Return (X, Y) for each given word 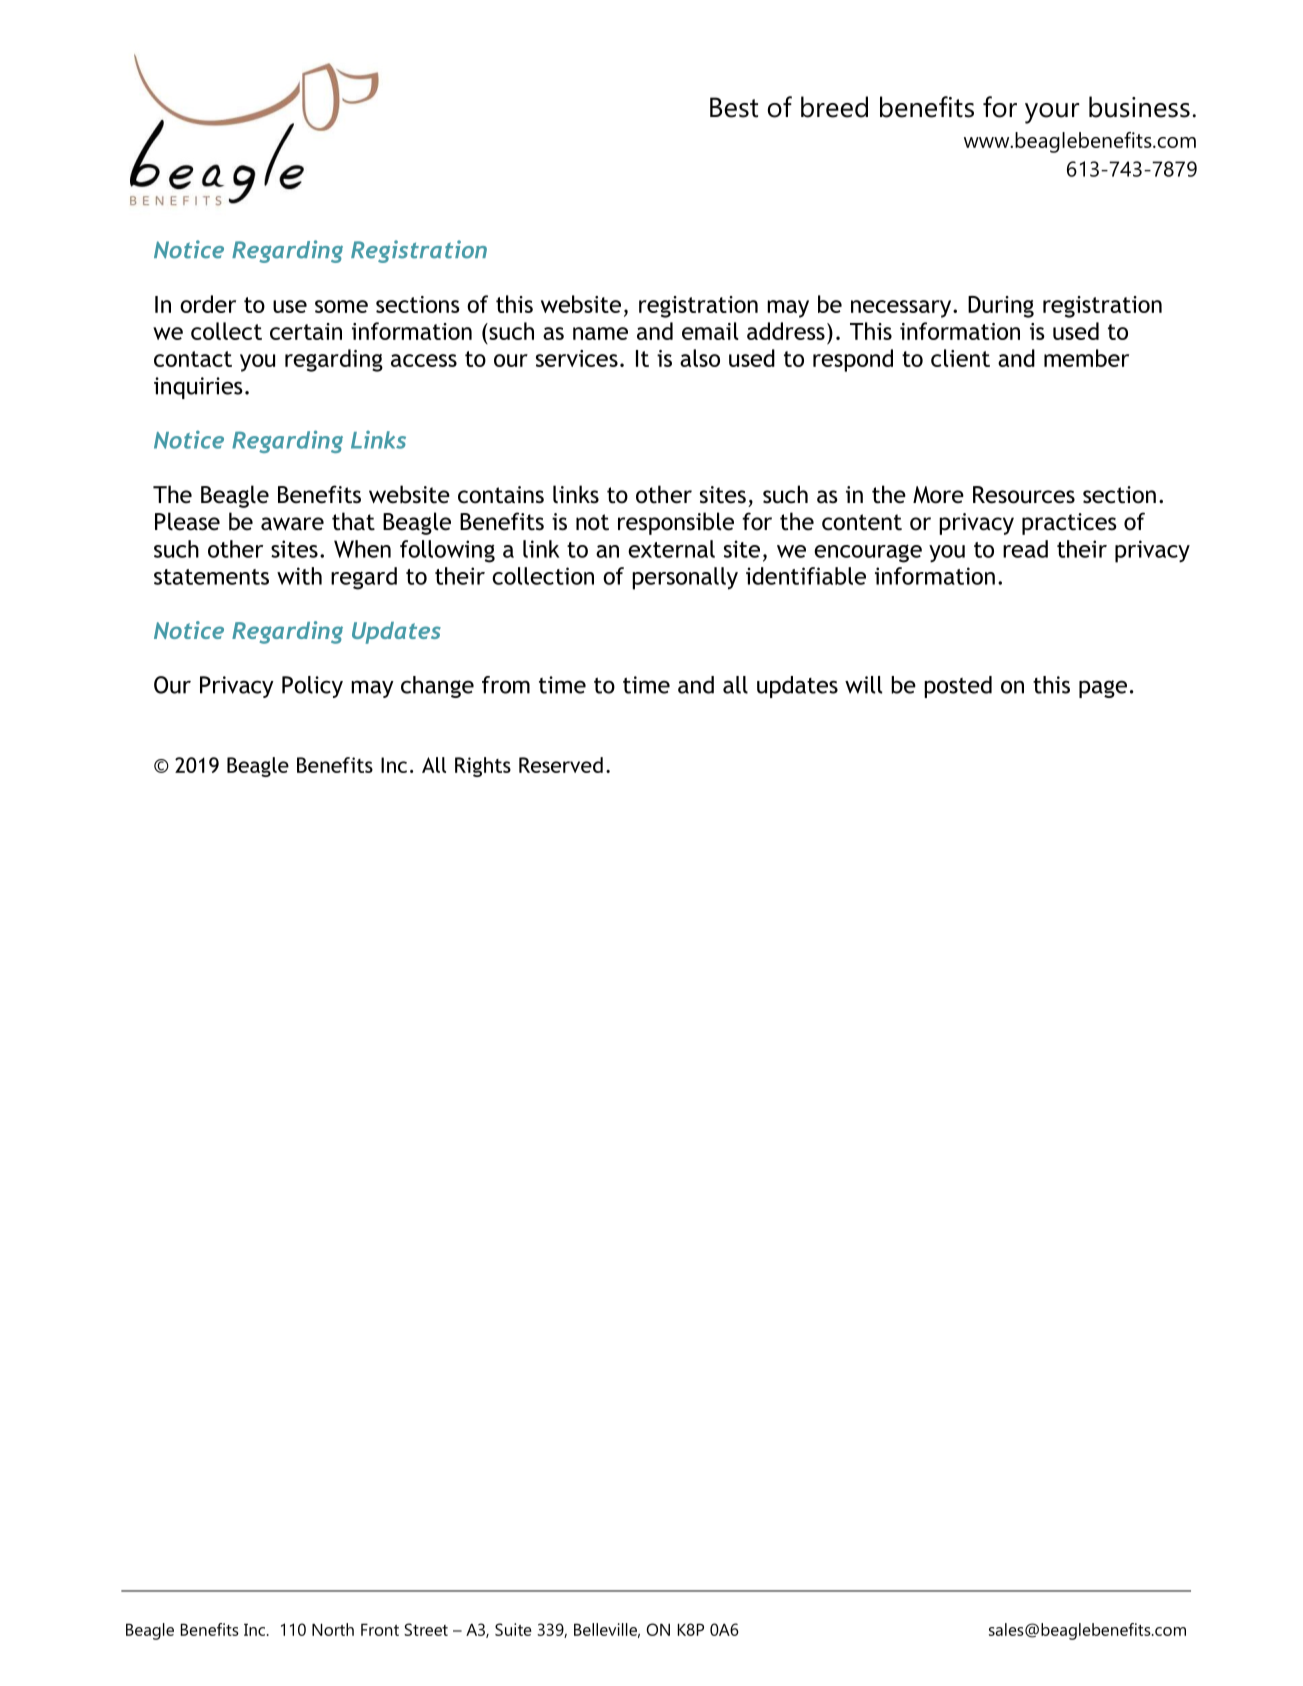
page (1103, 689)
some (341, 306)
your (1052, 113)
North (333, 1629)
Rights (483, 767)
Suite (513, 1629)
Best (734, 107)
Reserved (561, 765)
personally (685, 578)
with (299, 576)
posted (958, 687)
